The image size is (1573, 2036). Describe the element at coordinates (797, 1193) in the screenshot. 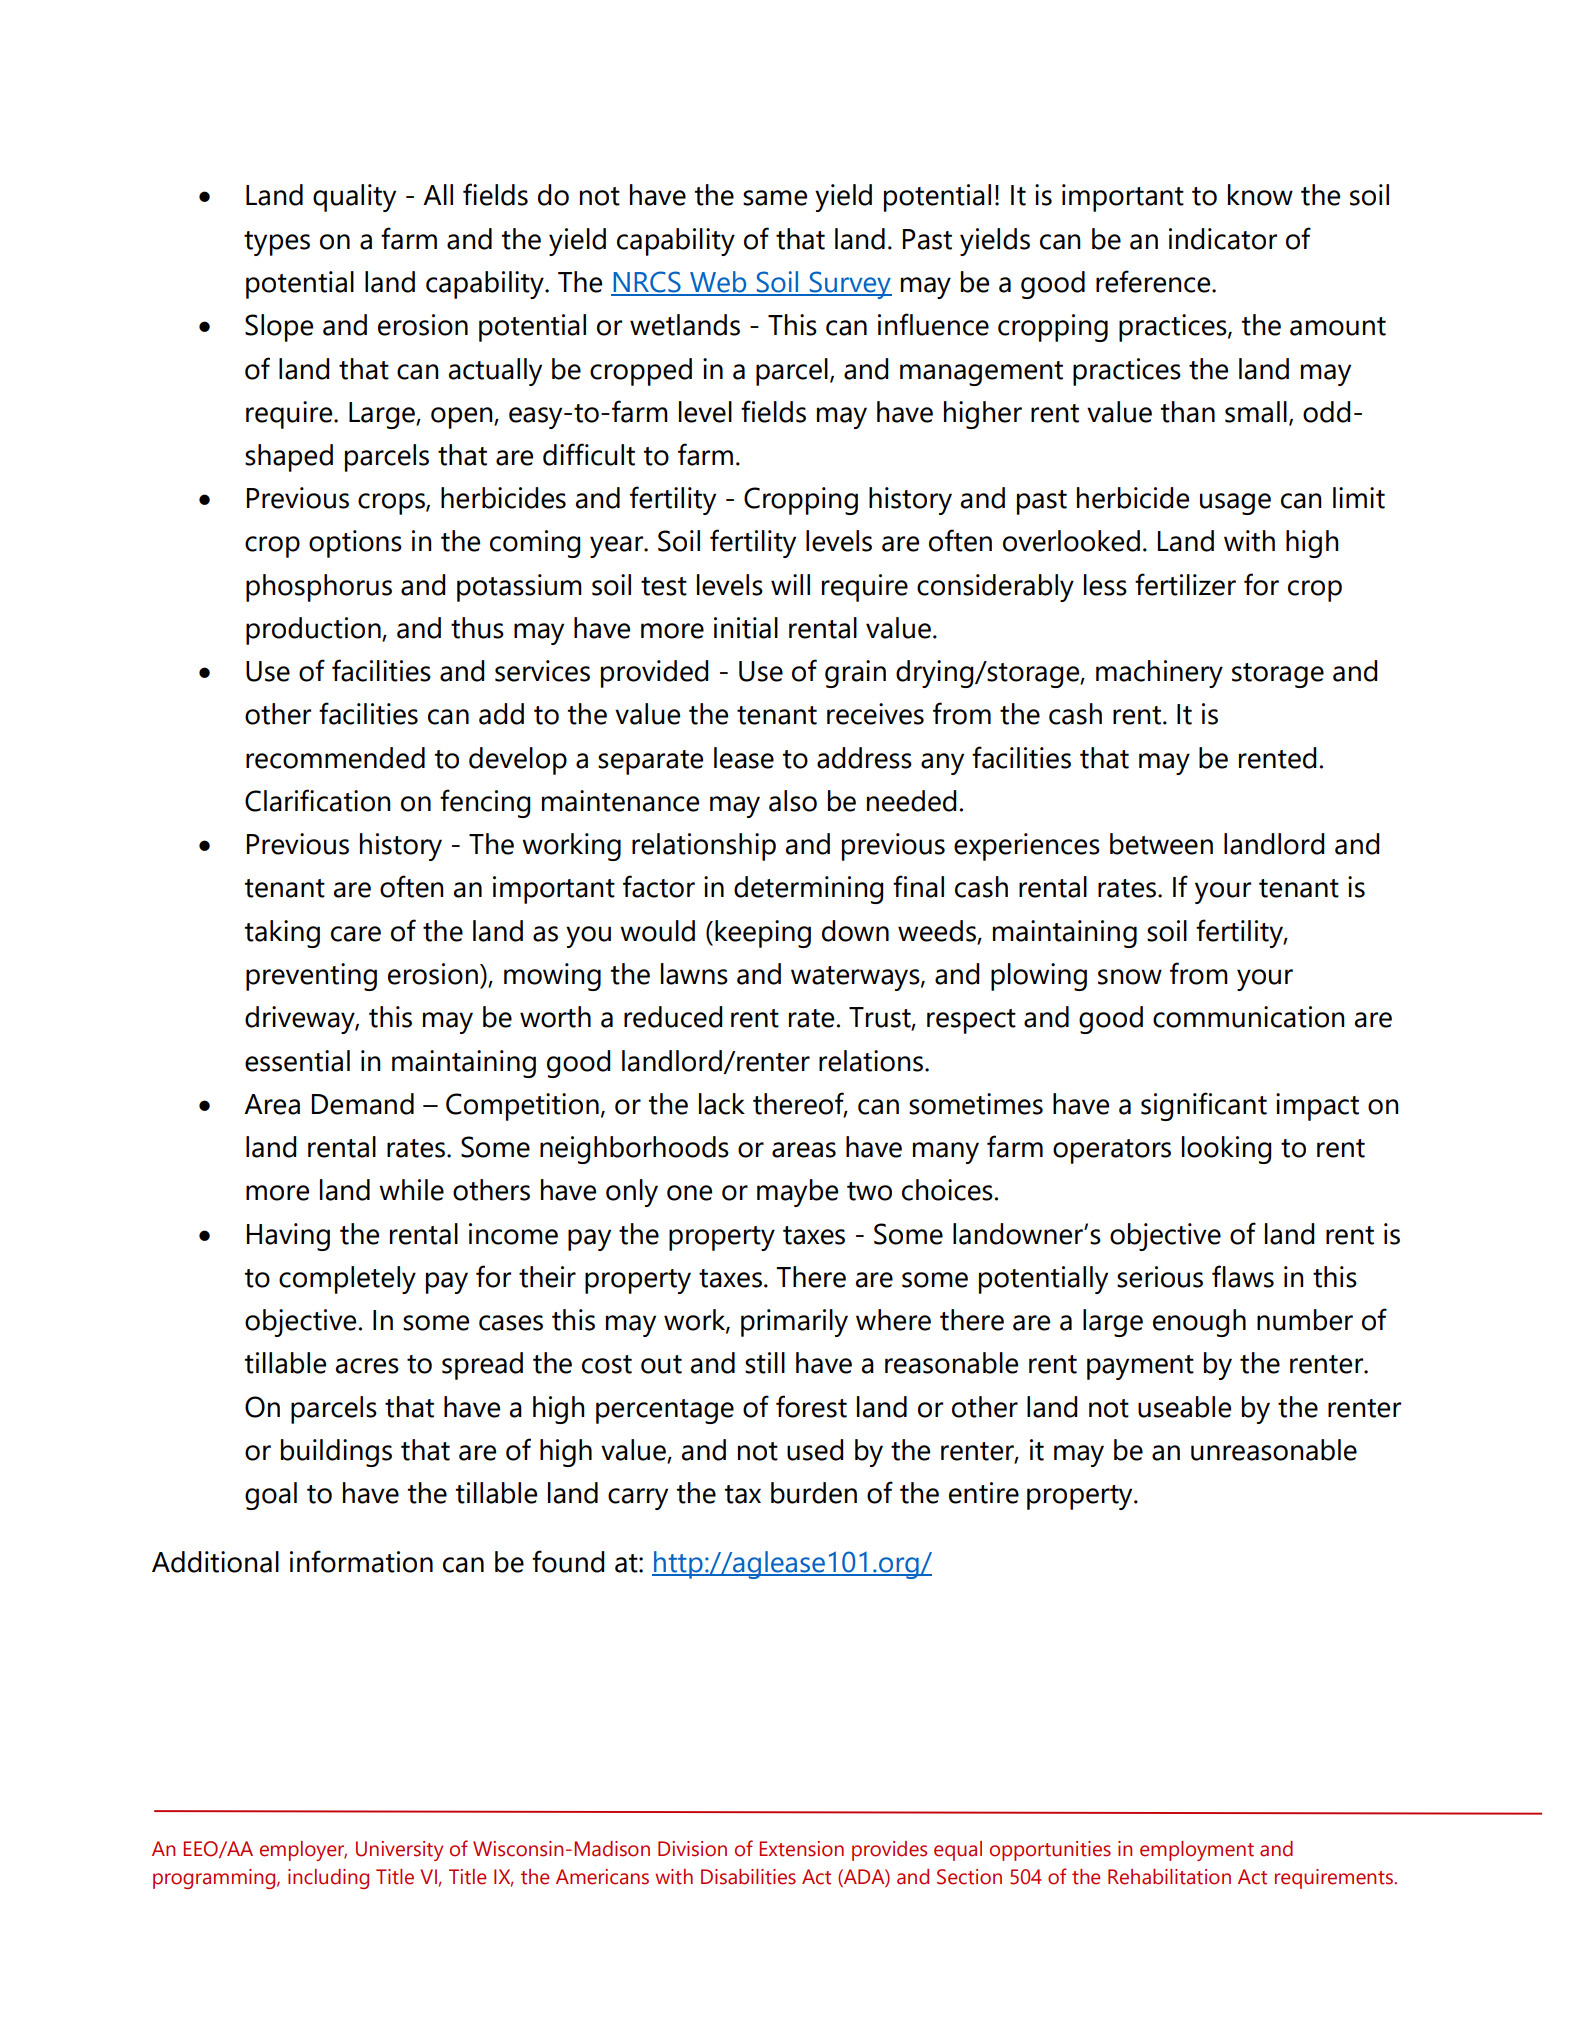

I see `maybe` at that location.
